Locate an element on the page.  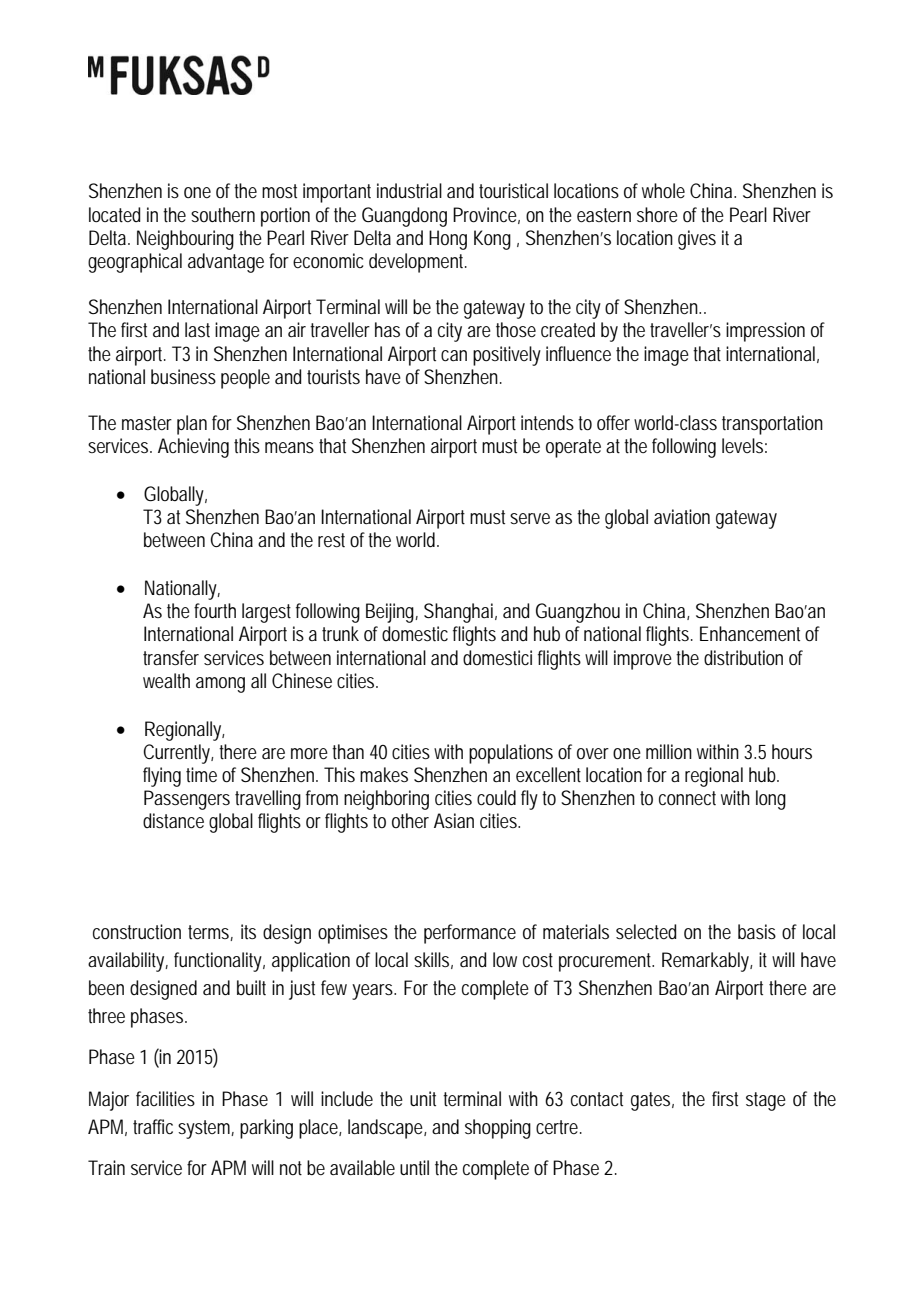
connect is located at coordinates (687, 798).
